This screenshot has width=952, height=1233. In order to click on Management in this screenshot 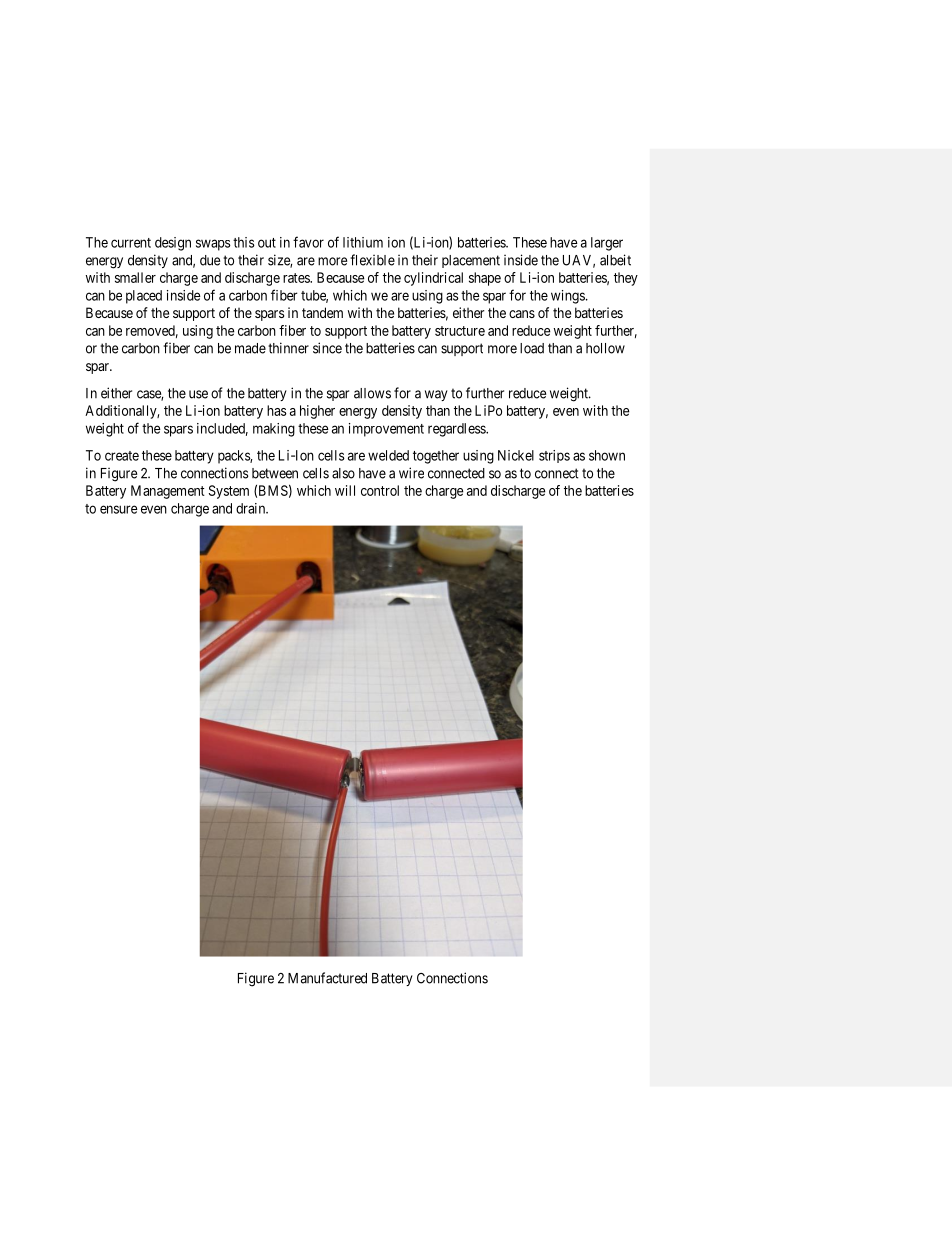, I will do `click(168, 492)`.
